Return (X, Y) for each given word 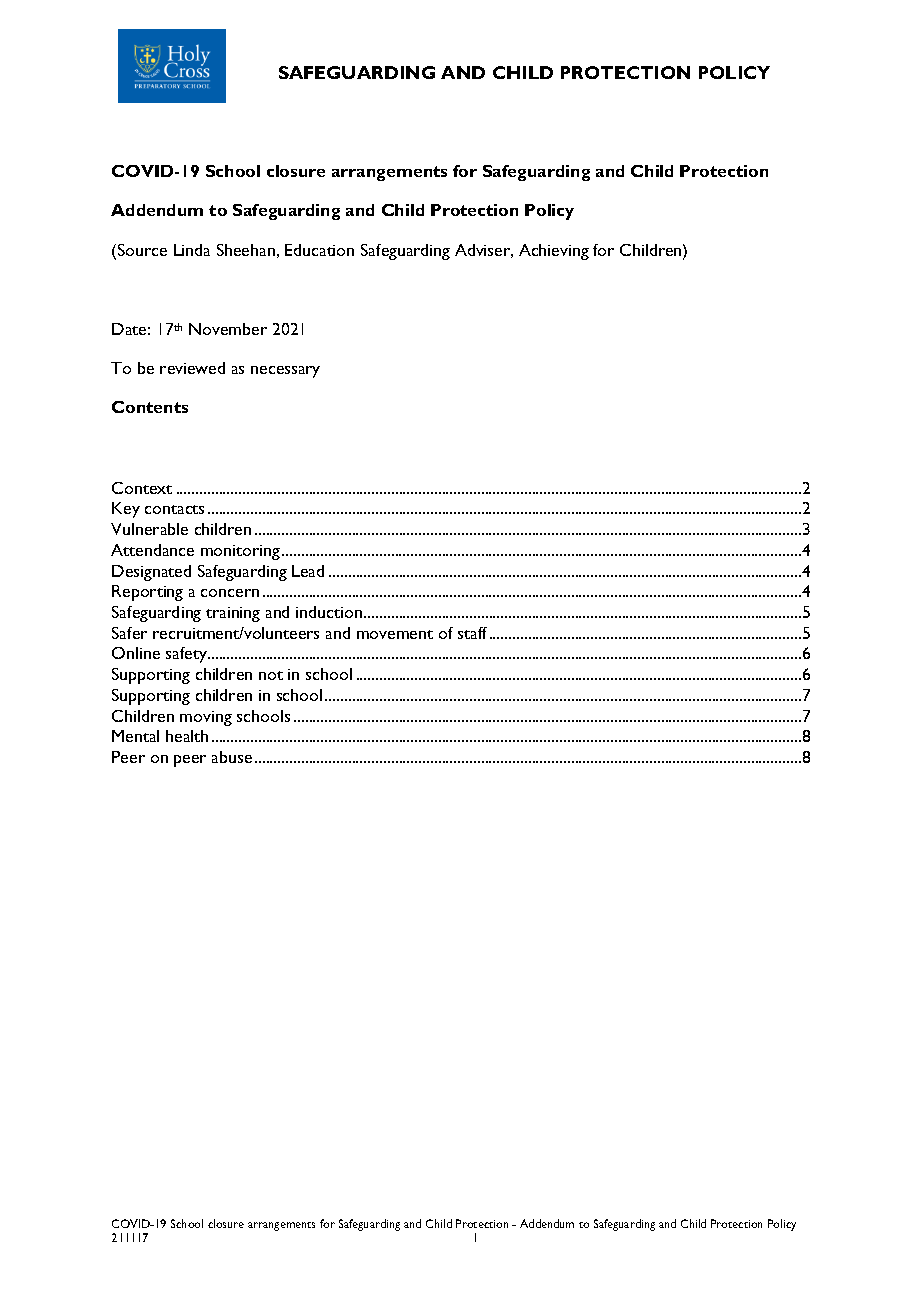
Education (319, 250)
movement (395, 634)
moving (206, 718)
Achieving (554, 252)
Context (142, 488)
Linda (192, 250)
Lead (308, 571)
